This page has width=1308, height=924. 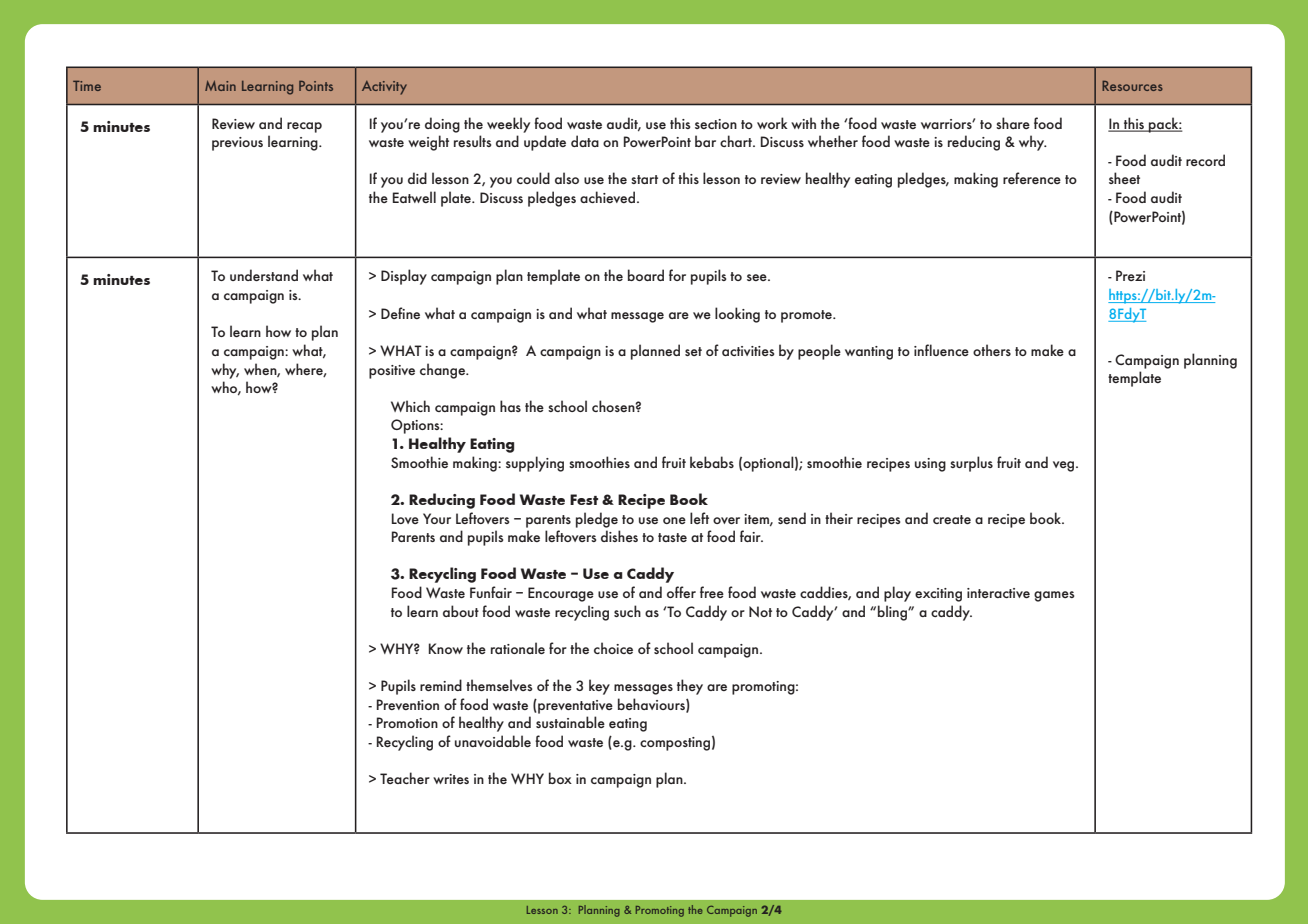 I want to click on Which, so click(x=410, y=406).
